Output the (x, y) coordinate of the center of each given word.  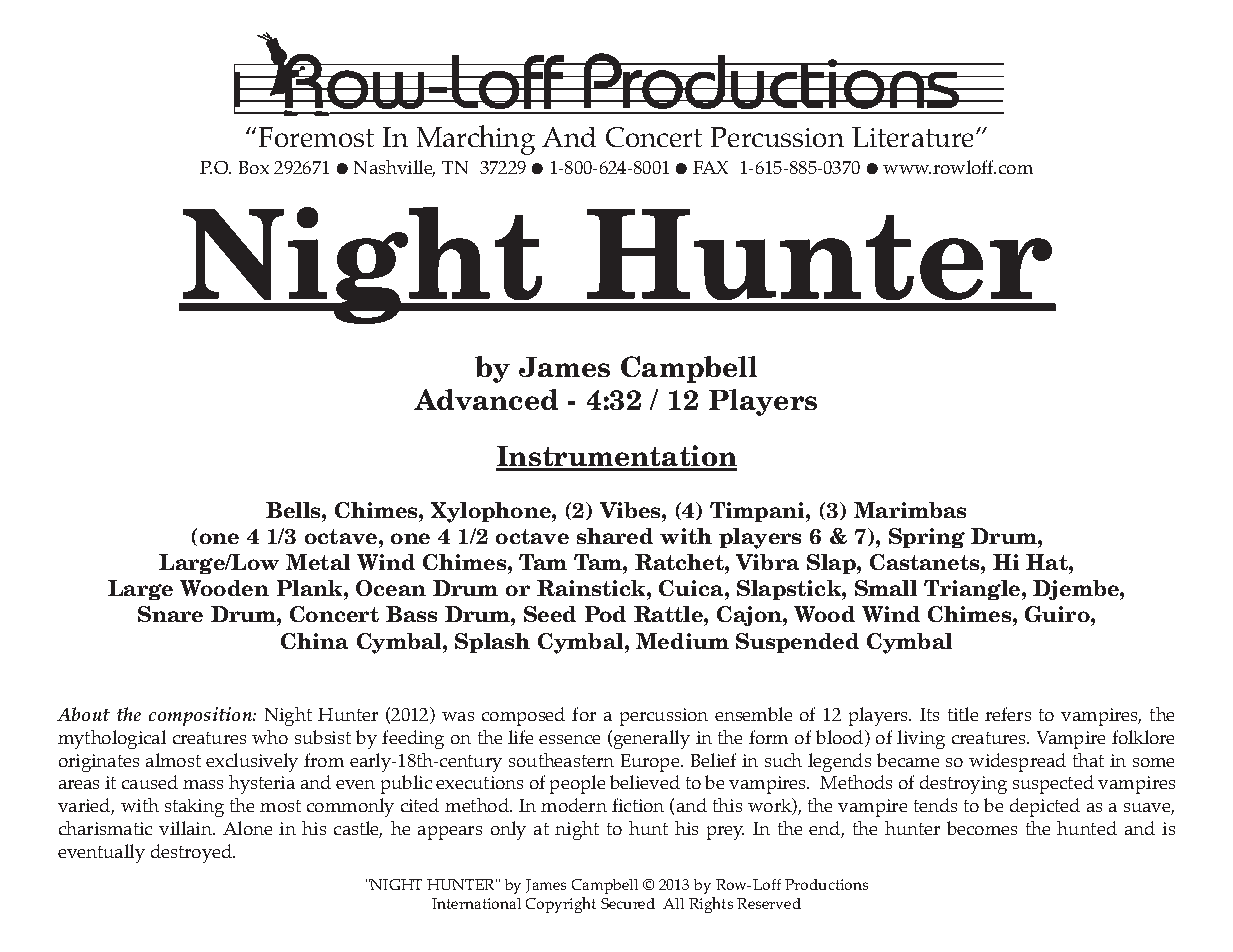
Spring (927, 538)
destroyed (192, 853)
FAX (710, 167)
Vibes (631, 510)
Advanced (486, 399)
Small (886, 588)
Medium (682, 641)
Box (254, 167)
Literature (912, 137)
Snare (170, 614)
